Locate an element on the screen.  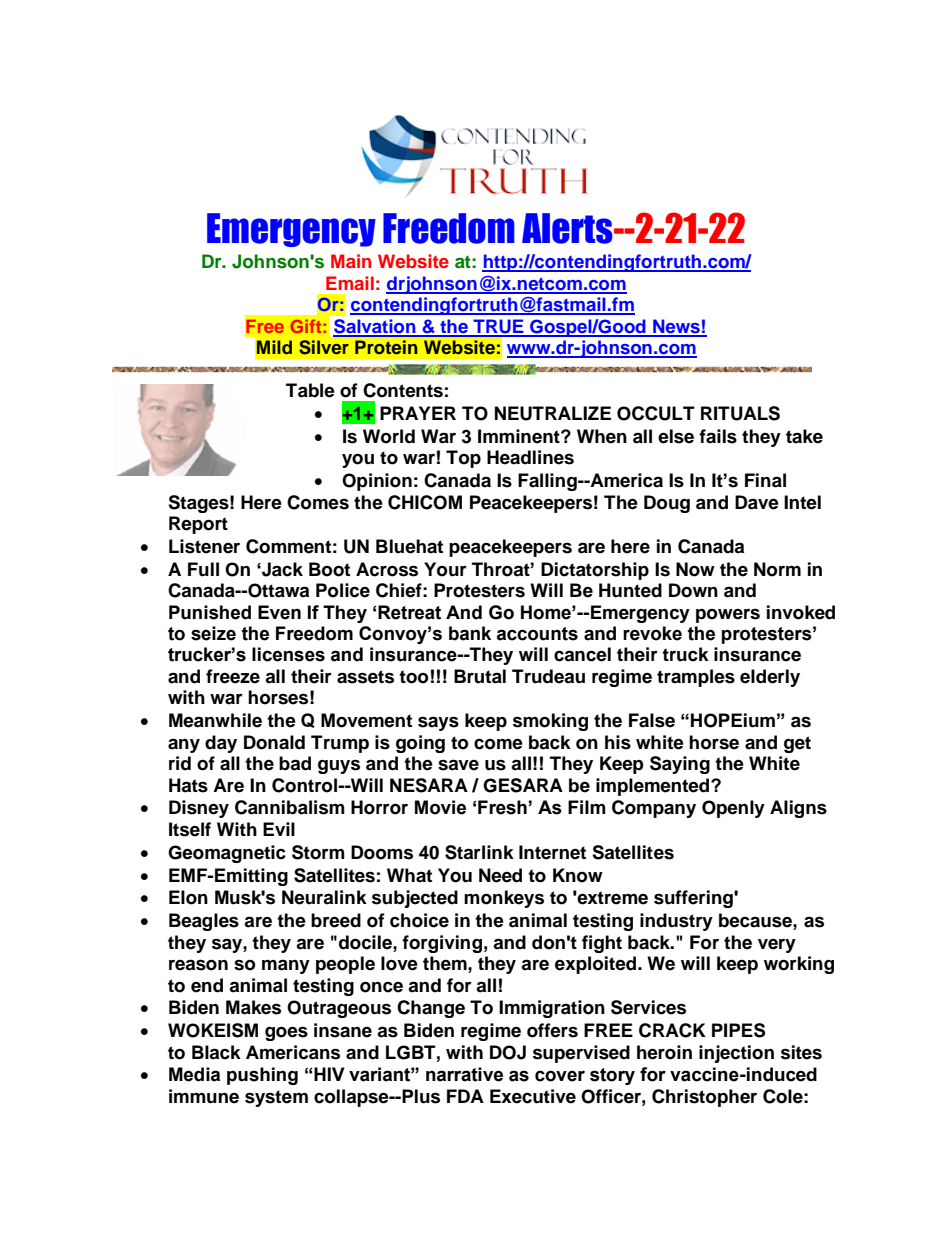
News is located at coordinates (676, 327).
